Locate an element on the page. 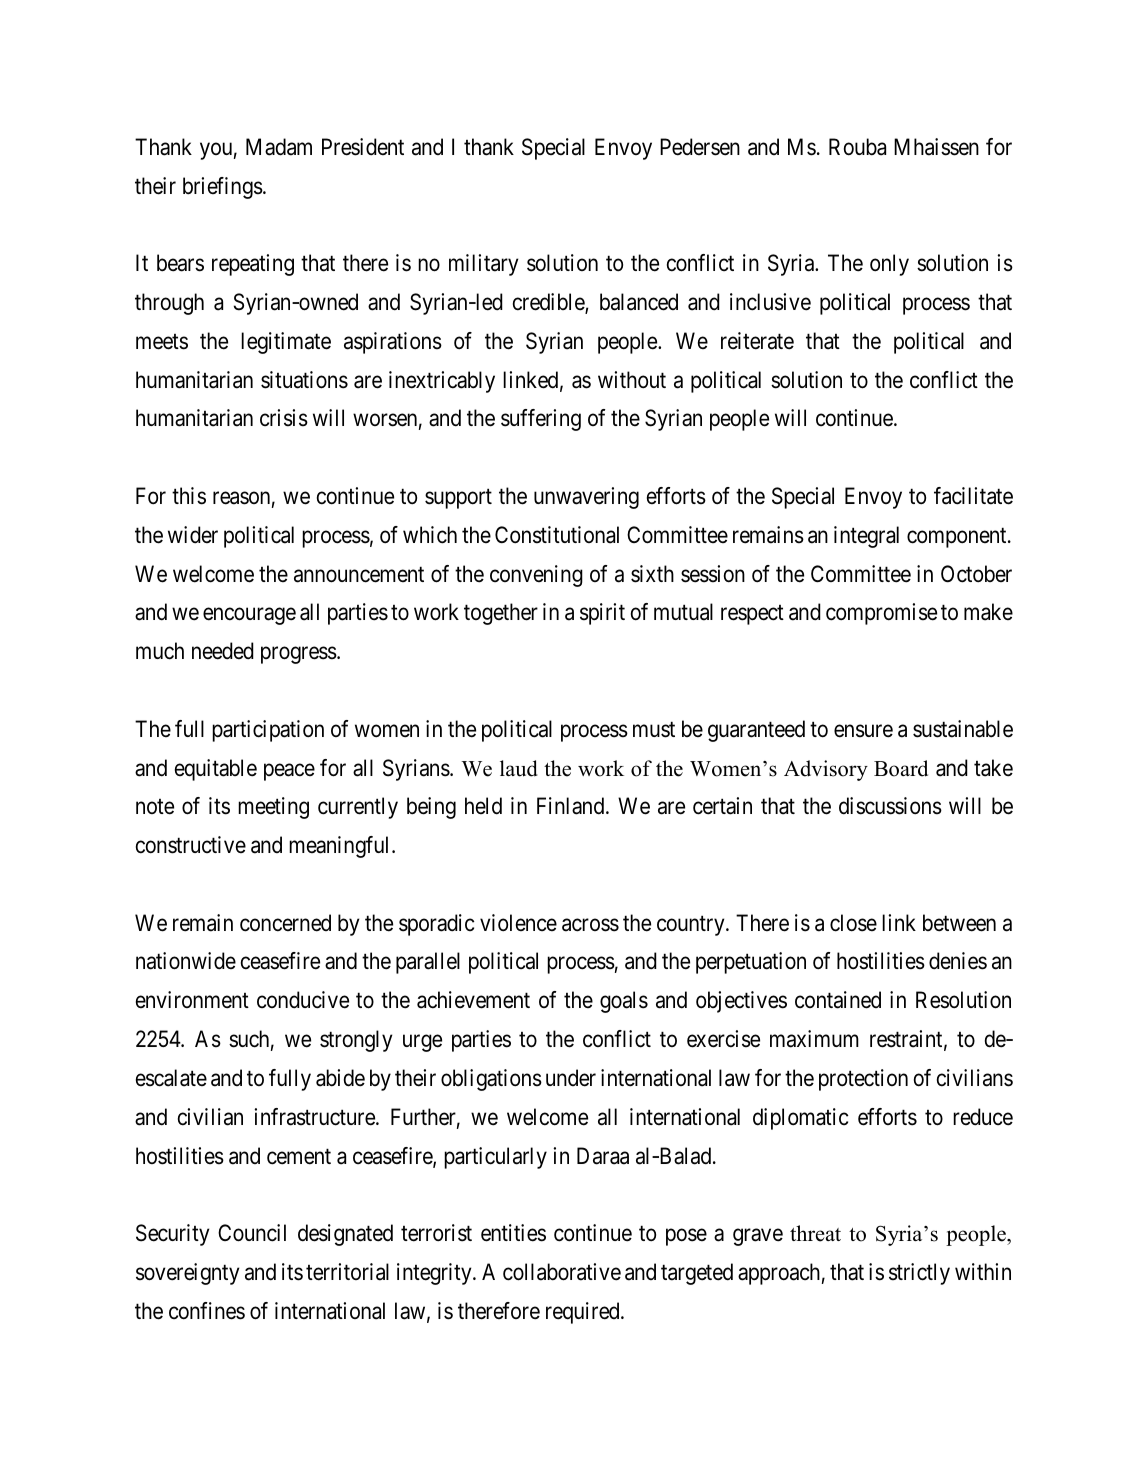 Image resolution: width=1147 pixels, height=1484 pixels. collaborative is located at coordinates (562, 1272).
